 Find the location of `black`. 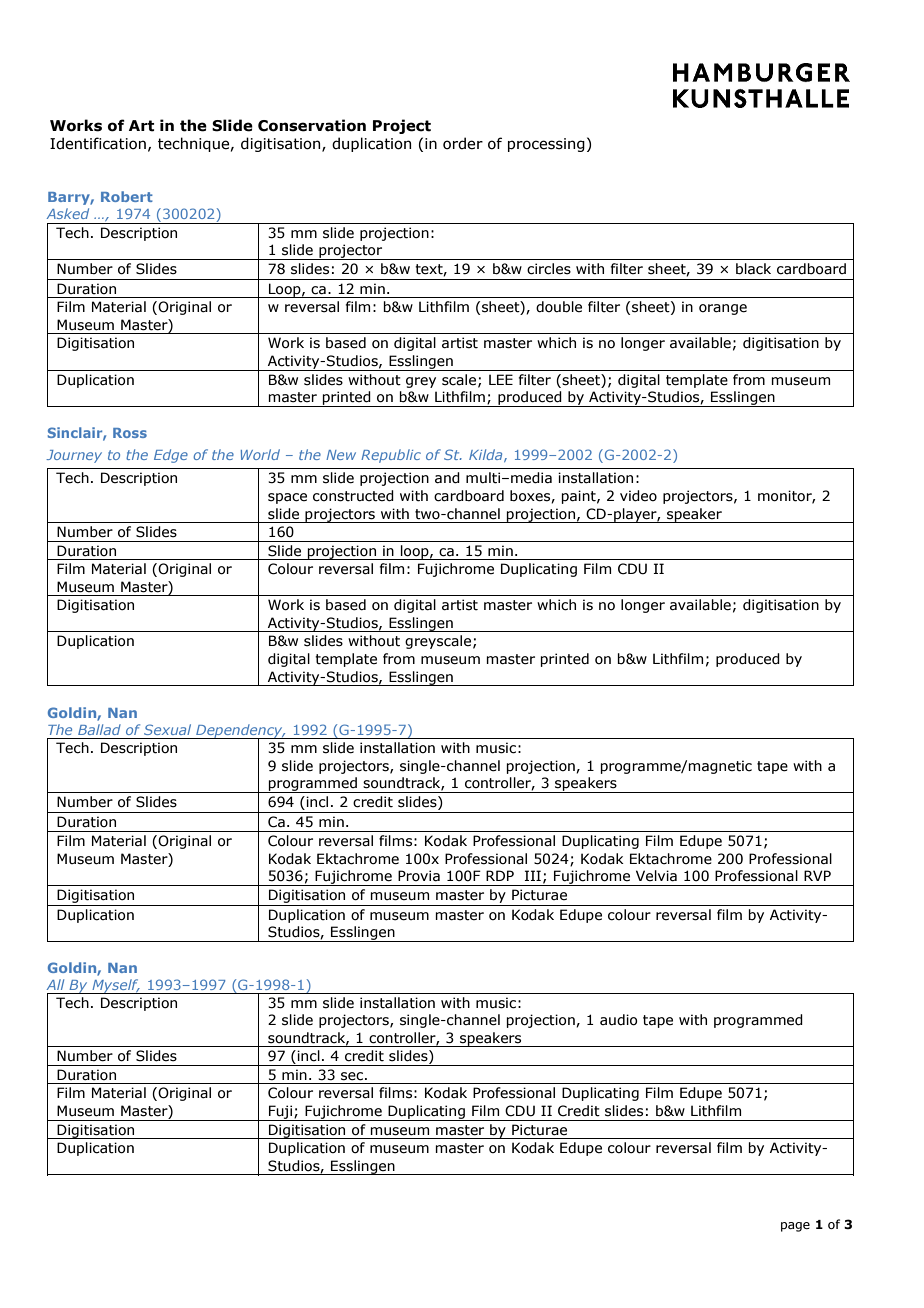

black is located at coordinates (753, 269).
